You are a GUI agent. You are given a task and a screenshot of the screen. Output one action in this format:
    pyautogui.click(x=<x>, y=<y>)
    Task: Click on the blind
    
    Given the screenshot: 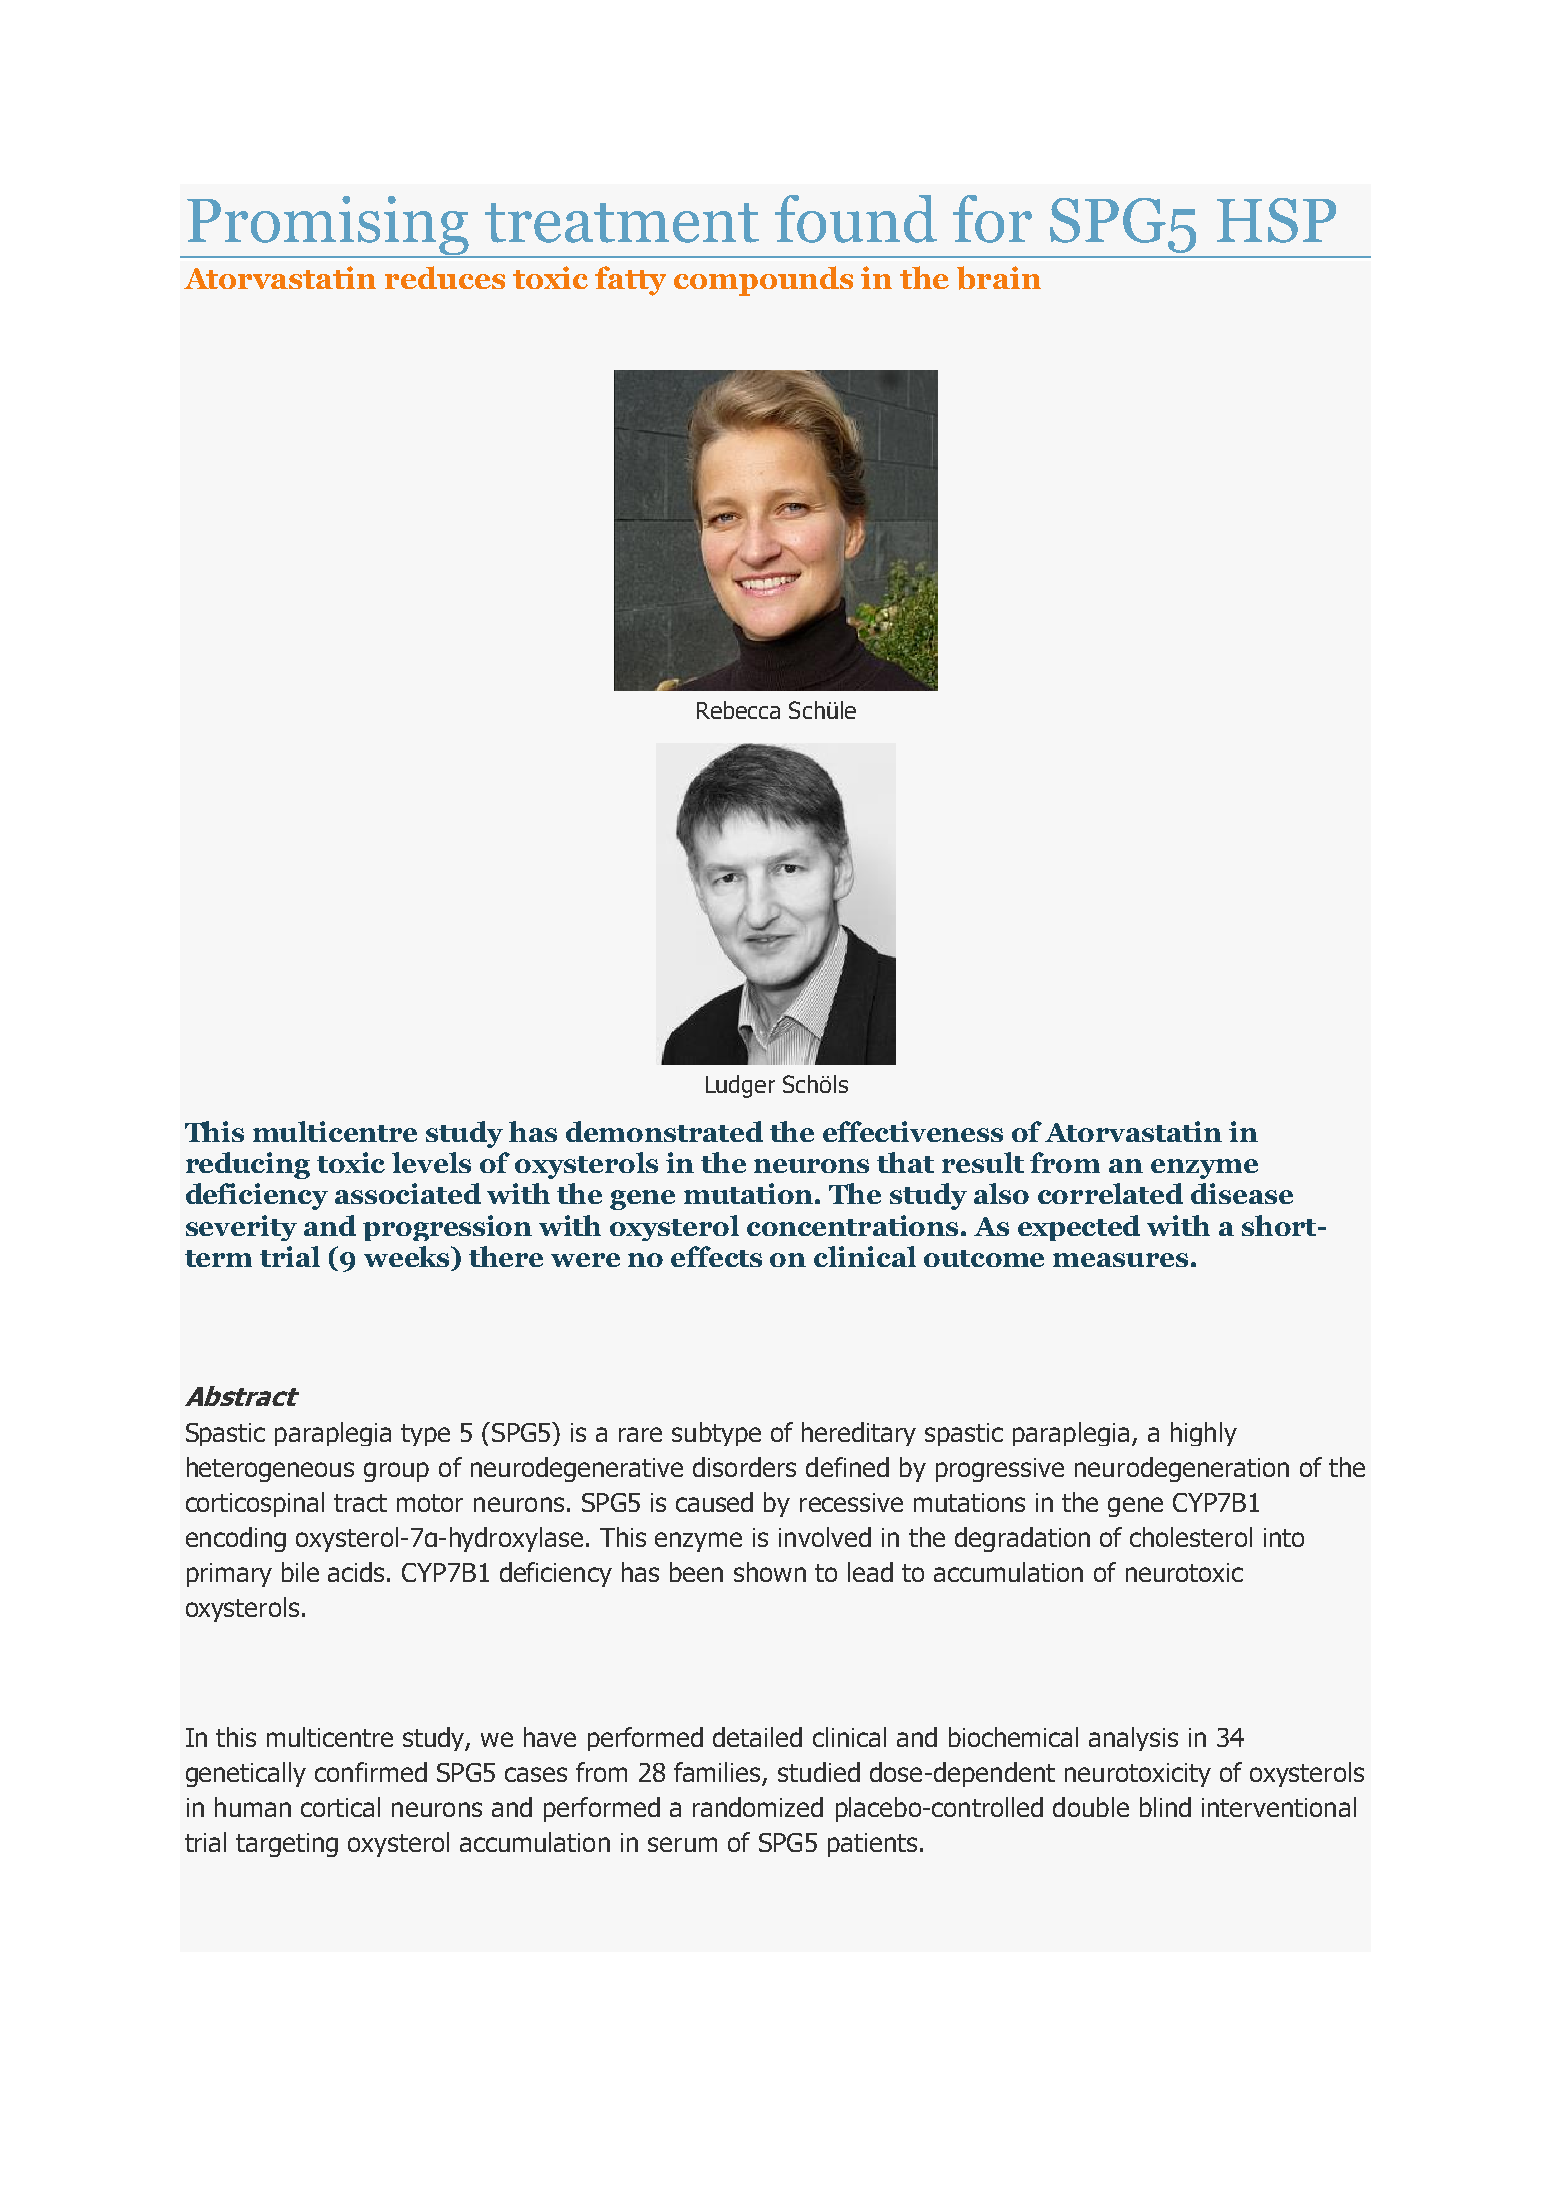 What is the action you would take?
    pyautogui.click(x=1165, y=1807)
